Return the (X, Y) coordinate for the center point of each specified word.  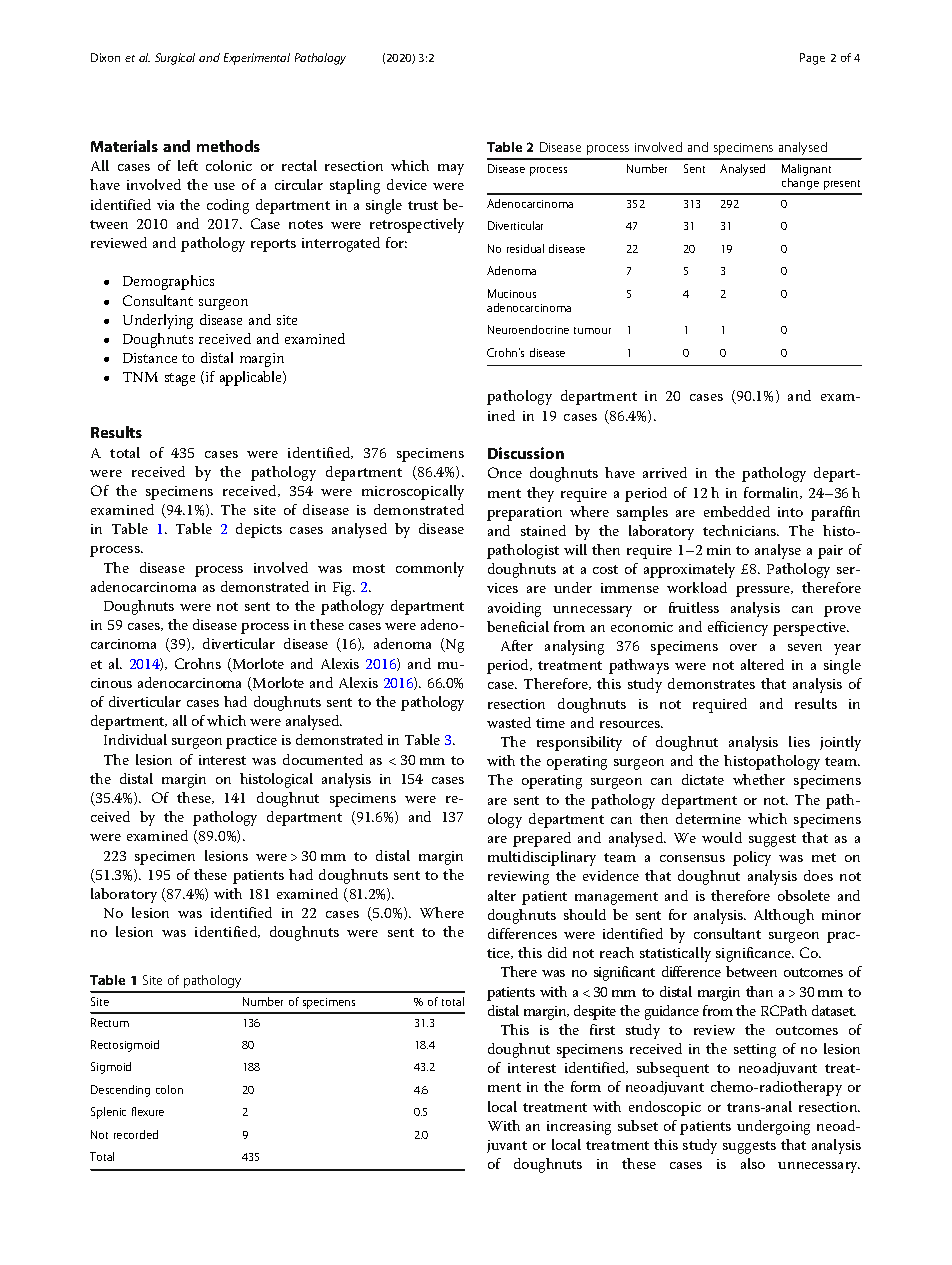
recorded (136, 1134)
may (451, 169)
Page (812, 59)
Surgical (175, 59)
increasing (579, 1128)
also (753, 1163)
